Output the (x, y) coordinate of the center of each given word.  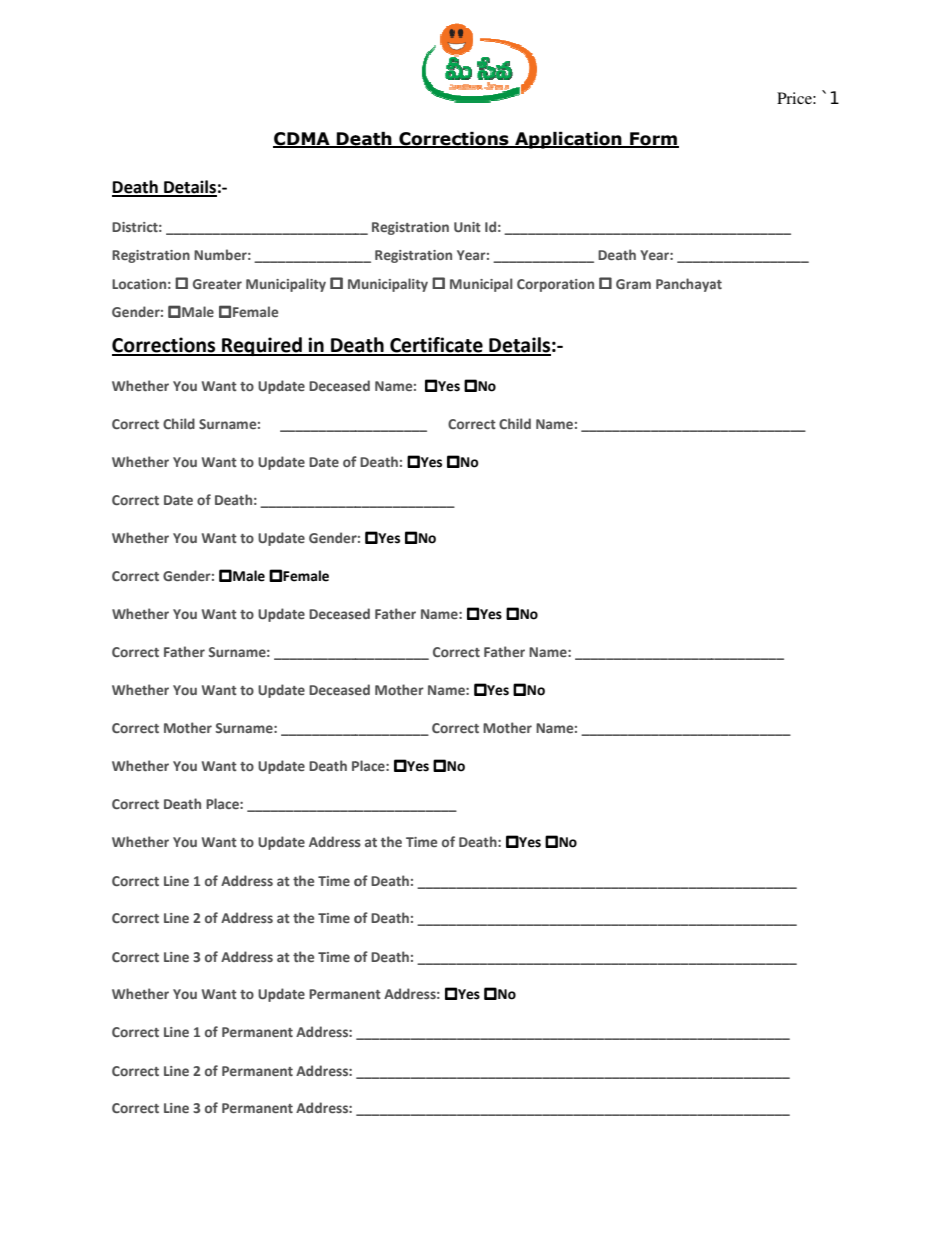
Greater (217, 284)
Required (262, 346)
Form (653, 140)
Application (568, 140)
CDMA (302, 139)
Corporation (555, 285)
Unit (467, 227)
